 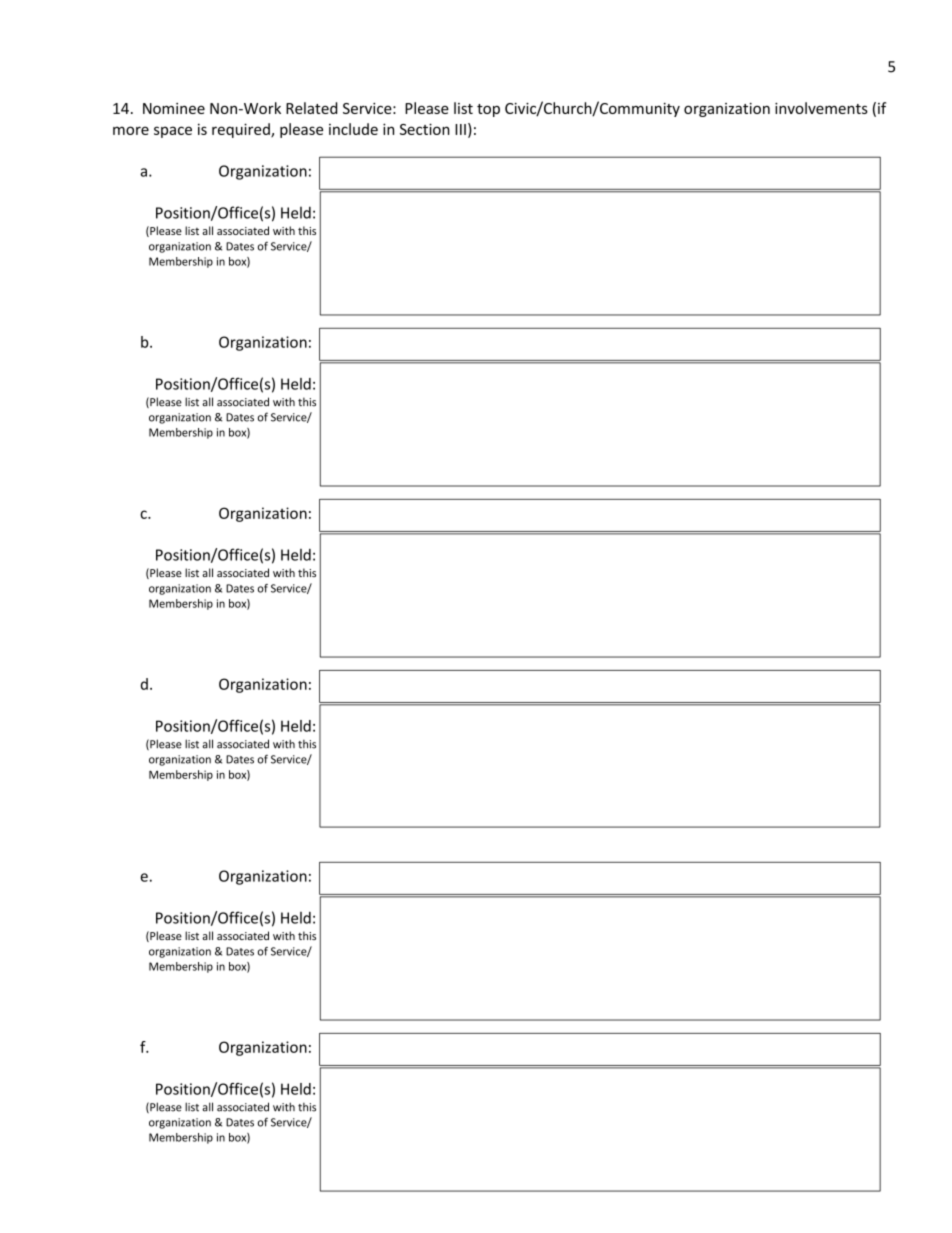 What do you see at coordinates (821, 108) in the page?
I see `involvements` at bounding box center [821, 108].
